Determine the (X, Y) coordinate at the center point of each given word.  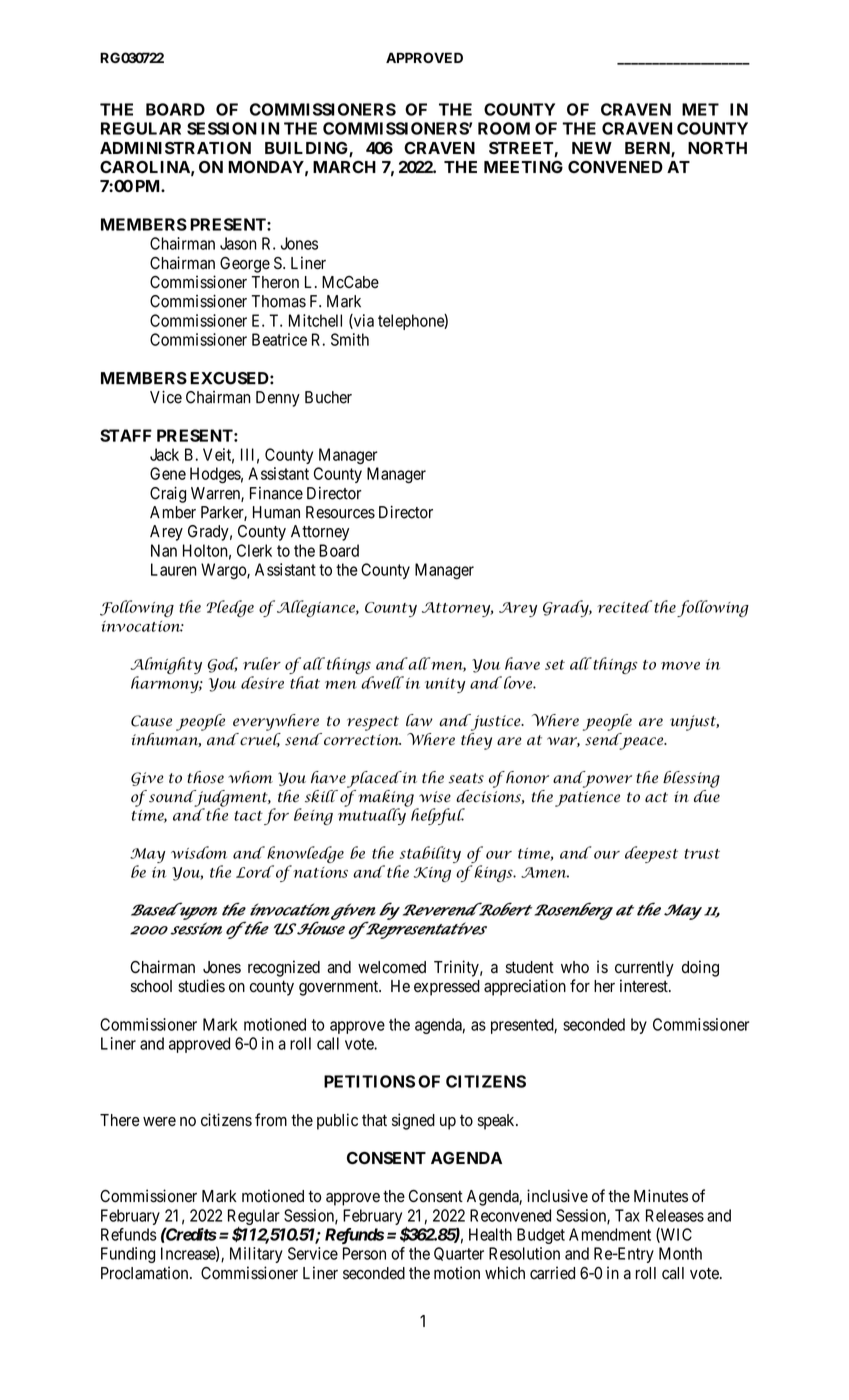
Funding (128, 1255)
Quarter (459, 1254)
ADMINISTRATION (175, 148)
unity (445, 685)
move (680, 666)
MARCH (344, 167)
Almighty (166, 665)
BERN (648, 149)
